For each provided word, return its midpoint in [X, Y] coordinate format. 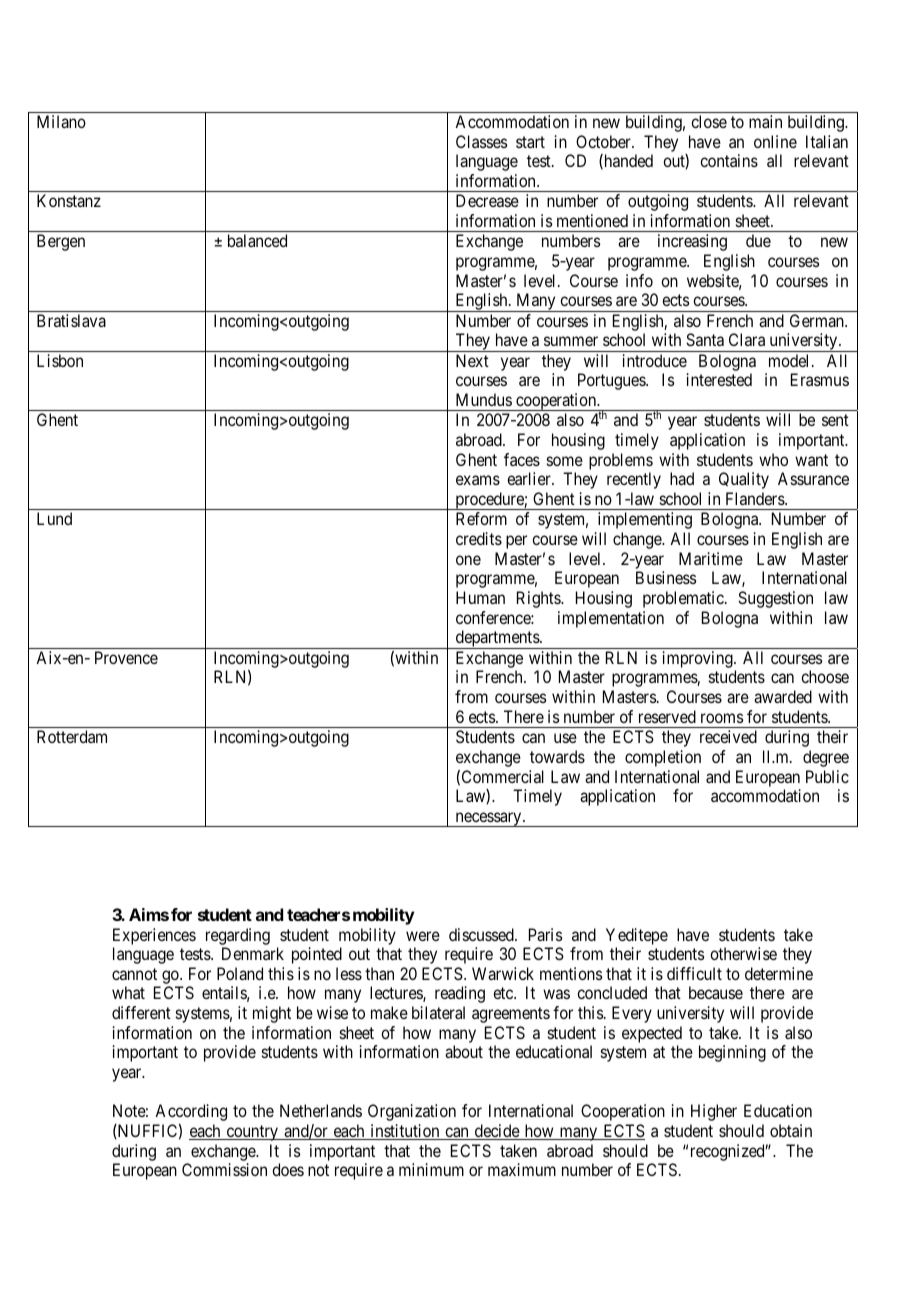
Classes [481, 141]
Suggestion [775, 599]
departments [497, 639]
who [773, 459]
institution [405, 1132]
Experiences [154, 936]
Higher [714, 1112]
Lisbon [60, 360]
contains [729, 160]
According [191, 1112]
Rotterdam [72, 736]
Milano [61, 121]
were [423, 936]
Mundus [484, 399]
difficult [694, 973]
